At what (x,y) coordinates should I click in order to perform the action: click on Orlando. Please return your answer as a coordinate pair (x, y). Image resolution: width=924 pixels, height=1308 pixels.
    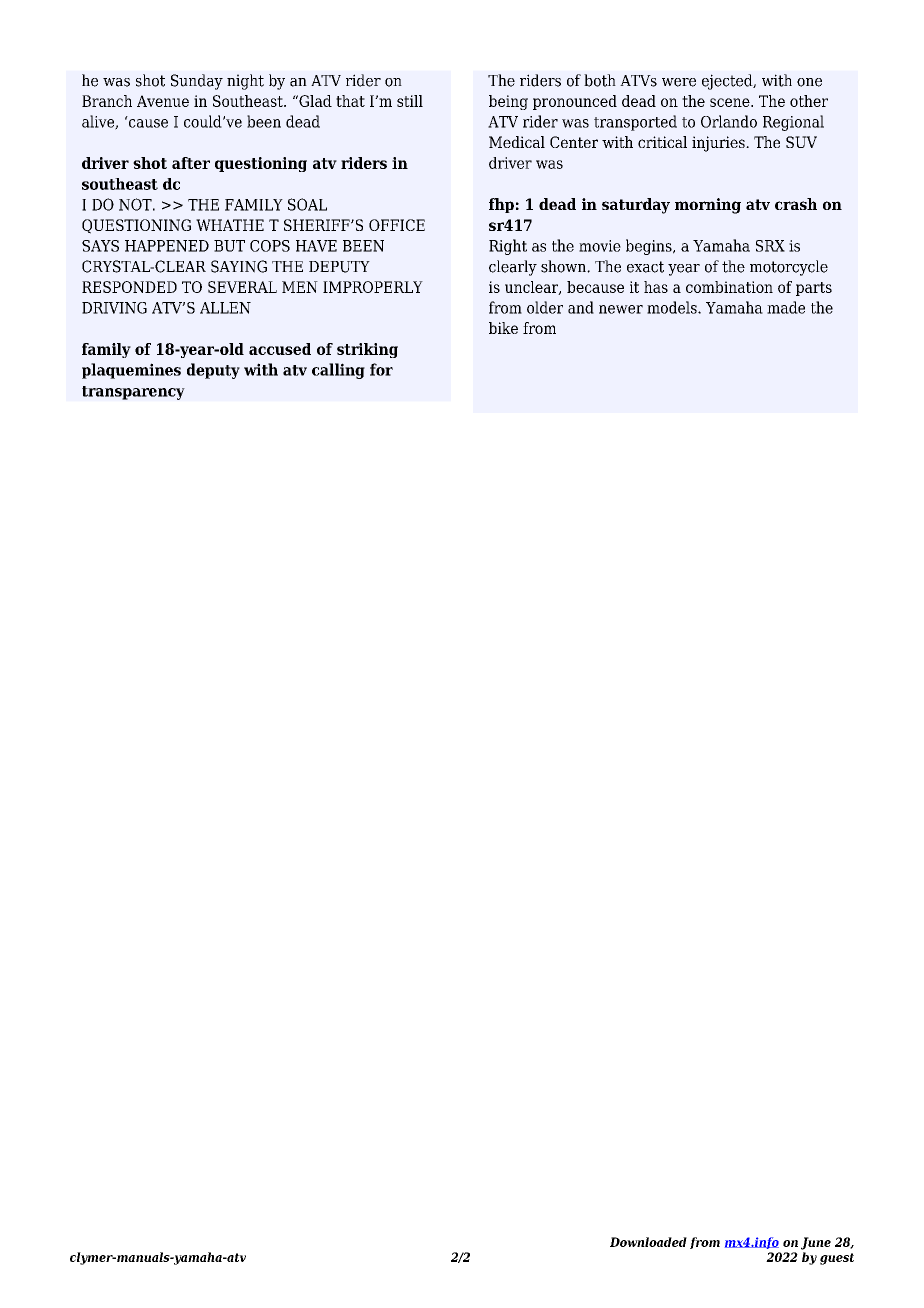
    Looking at the image, I should click on (729, 121).
